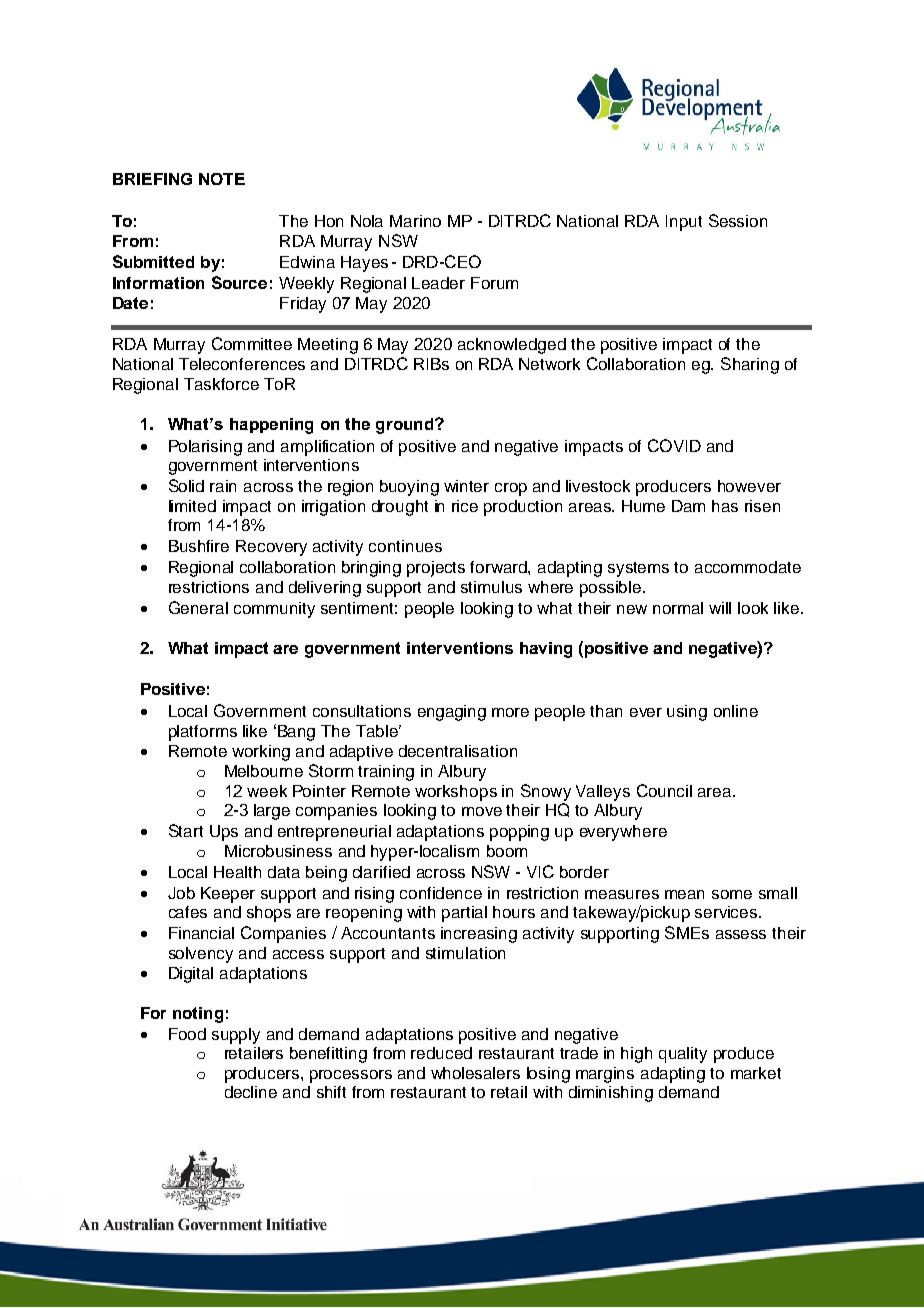  I want to click on winter, so click(466, 486).
